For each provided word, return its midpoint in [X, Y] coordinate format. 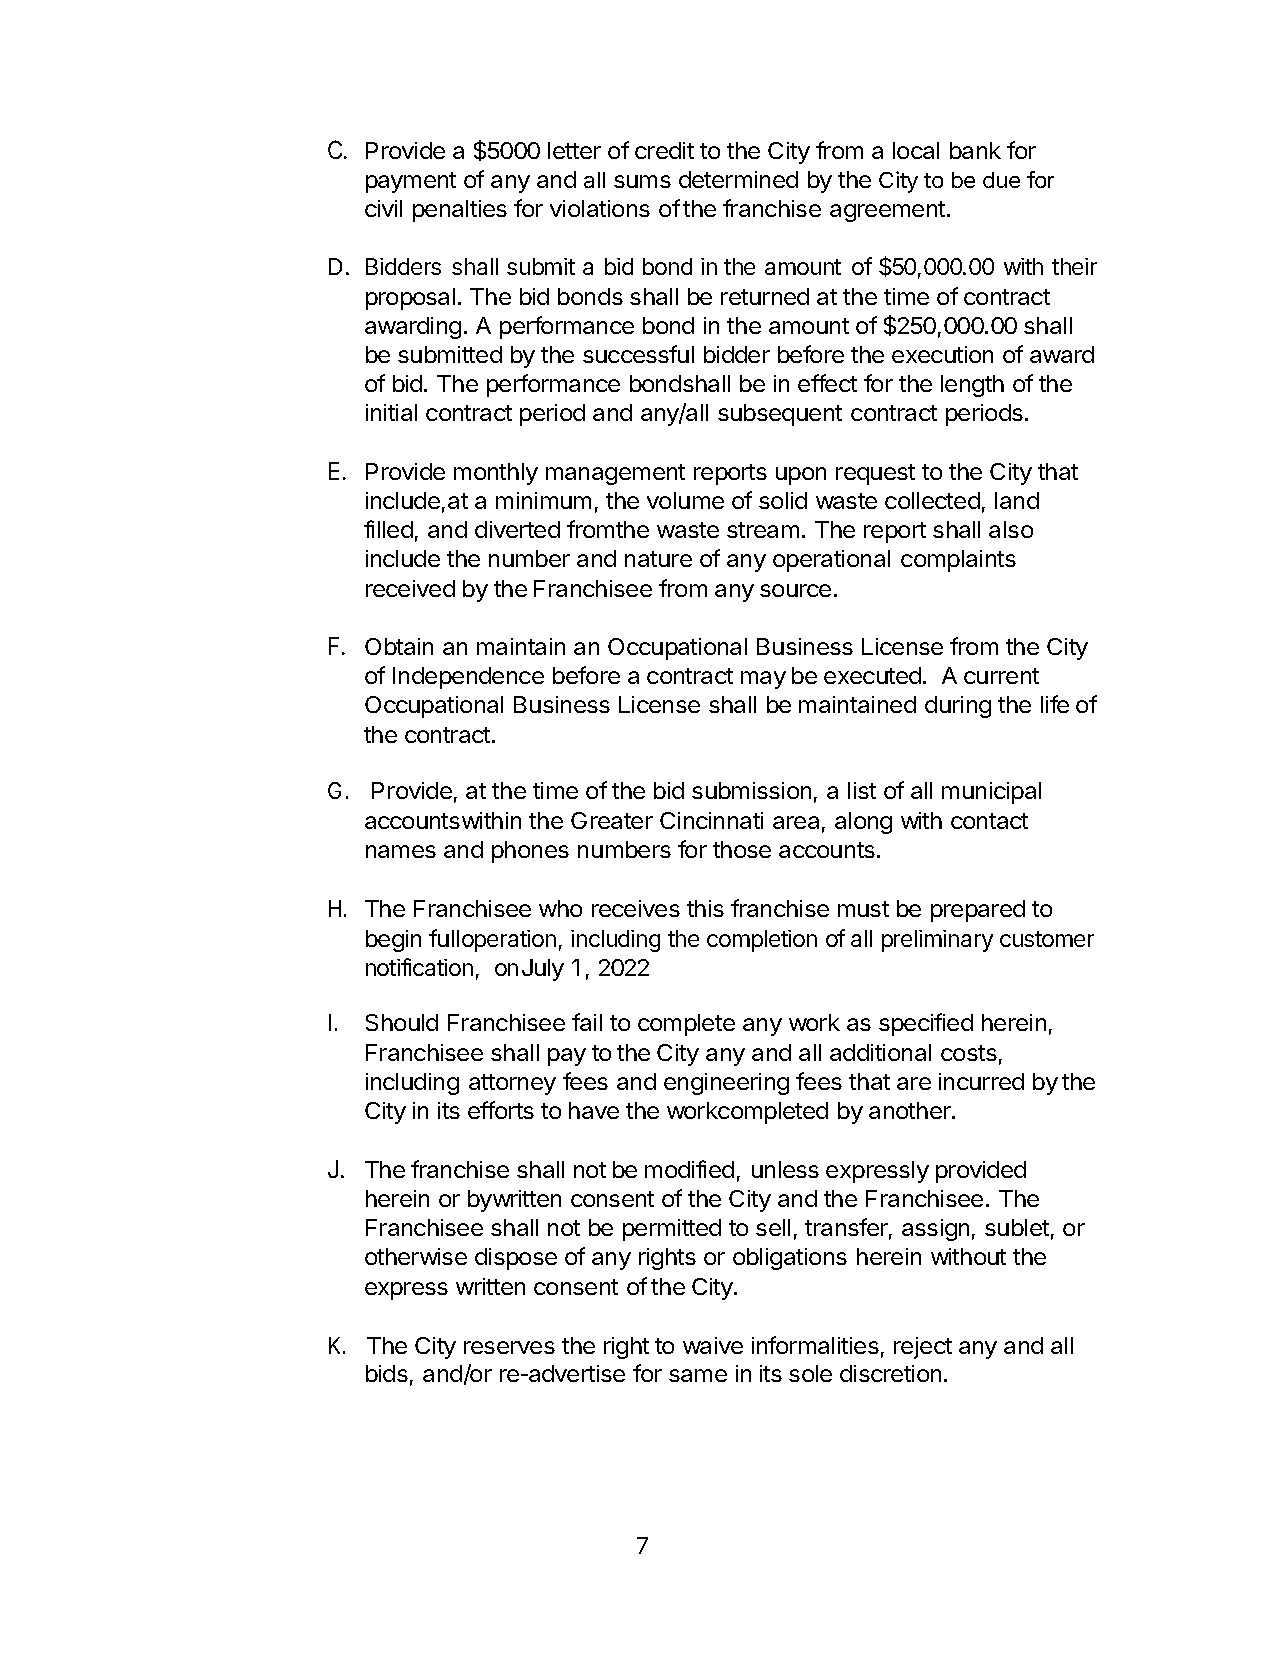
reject [923, 1348]
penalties [460, 211]
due [1001, 180]
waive [713, 1345]
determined [738, 179]
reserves [509, 1347]
